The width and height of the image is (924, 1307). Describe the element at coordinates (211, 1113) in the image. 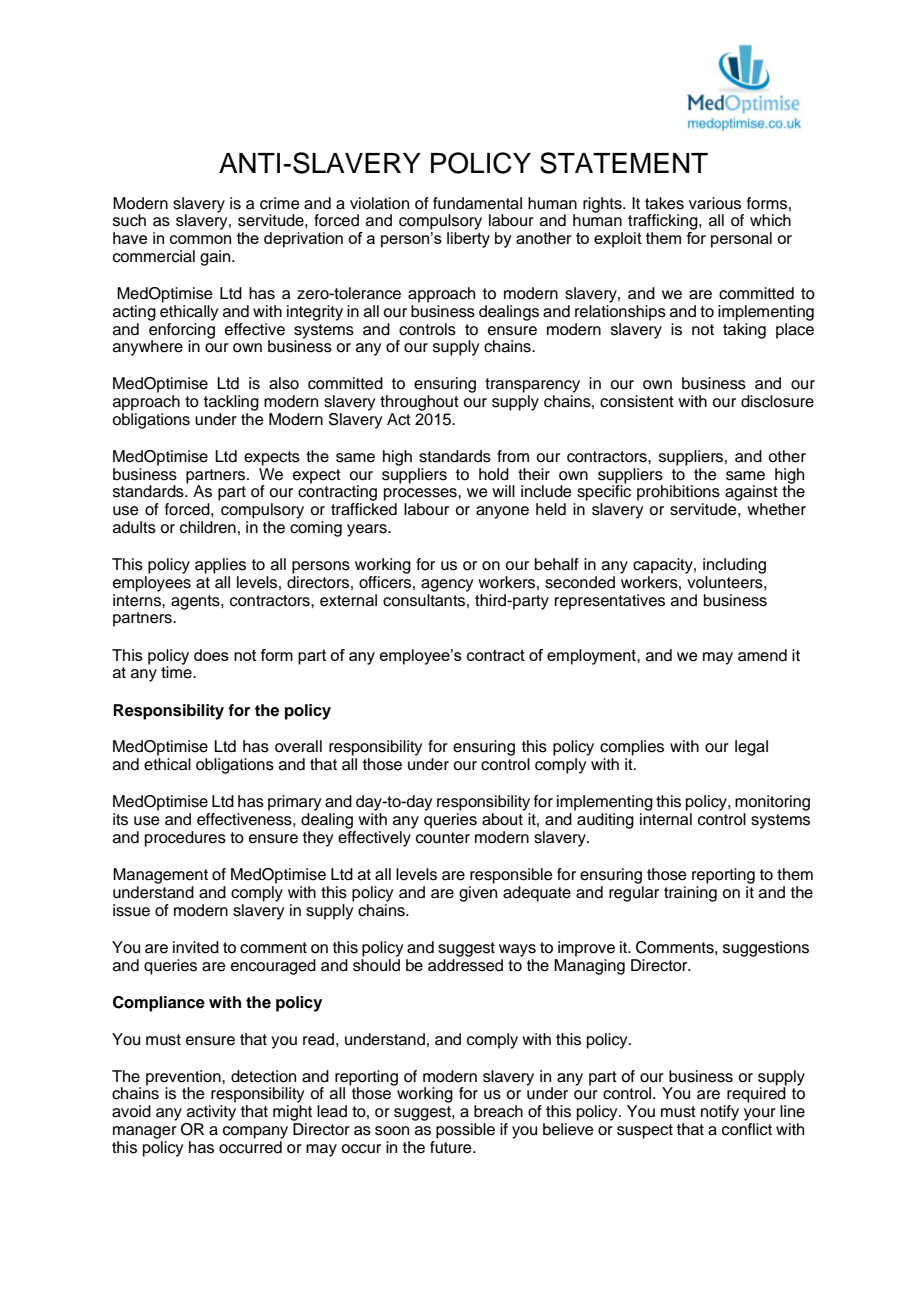

I see `activity` at that location.
